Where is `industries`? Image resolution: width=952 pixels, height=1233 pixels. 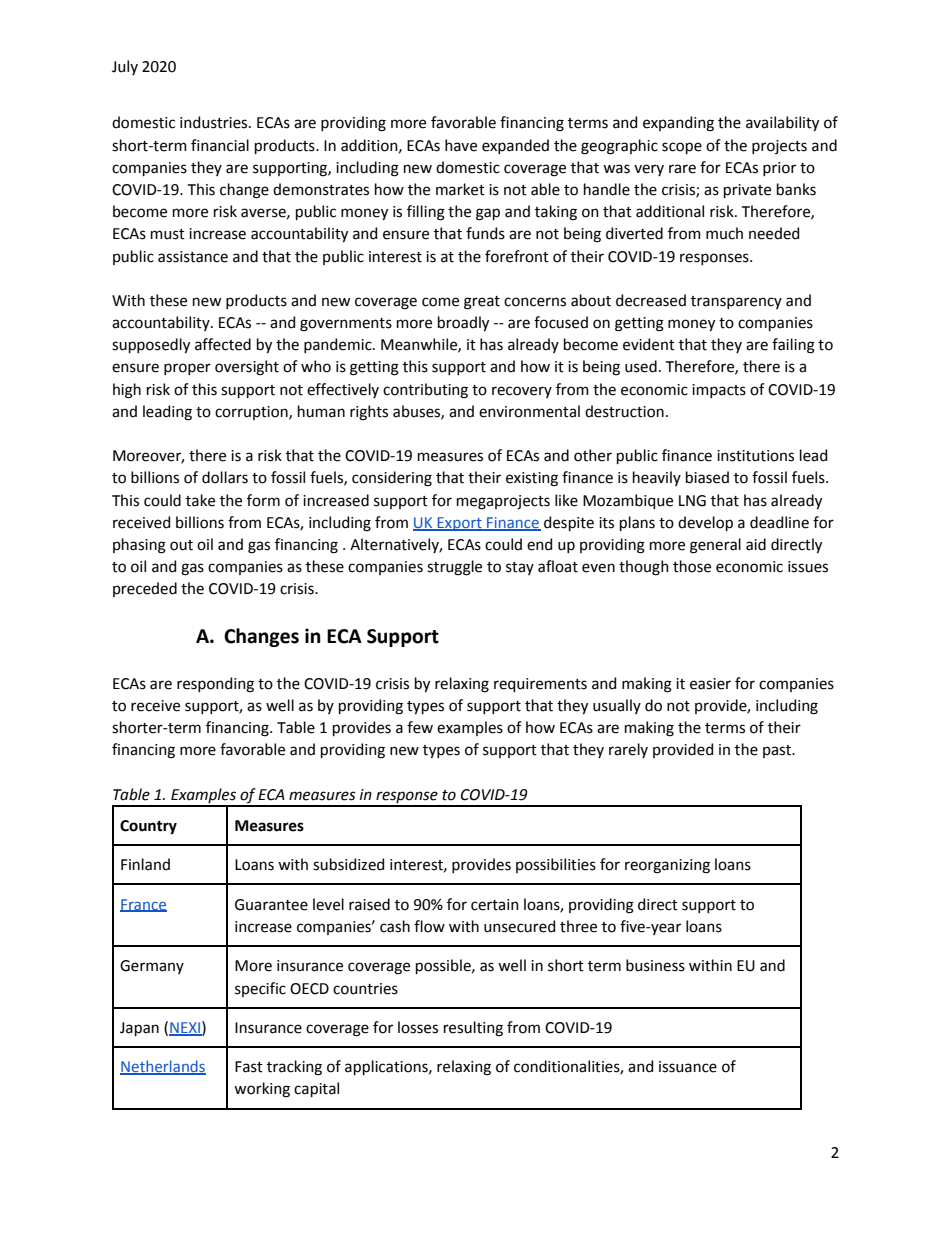
industries is located at coordinates (215, 122).
